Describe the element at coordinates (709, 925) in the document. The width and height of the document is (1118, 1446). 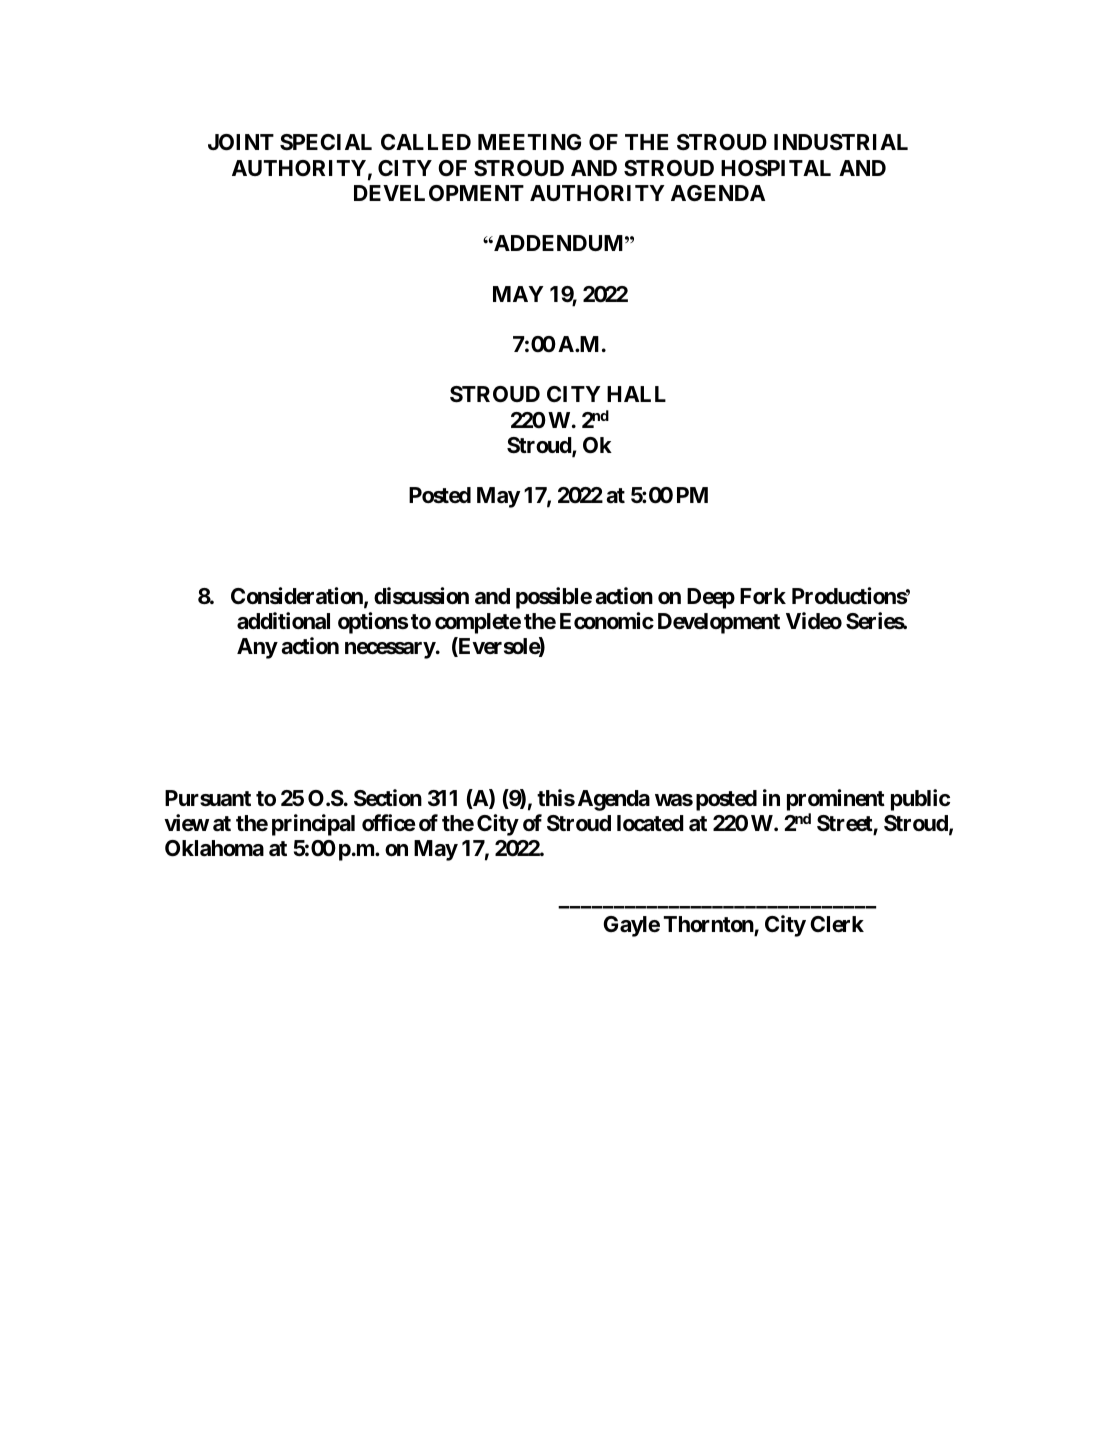
I see `Thornton` at that location.
